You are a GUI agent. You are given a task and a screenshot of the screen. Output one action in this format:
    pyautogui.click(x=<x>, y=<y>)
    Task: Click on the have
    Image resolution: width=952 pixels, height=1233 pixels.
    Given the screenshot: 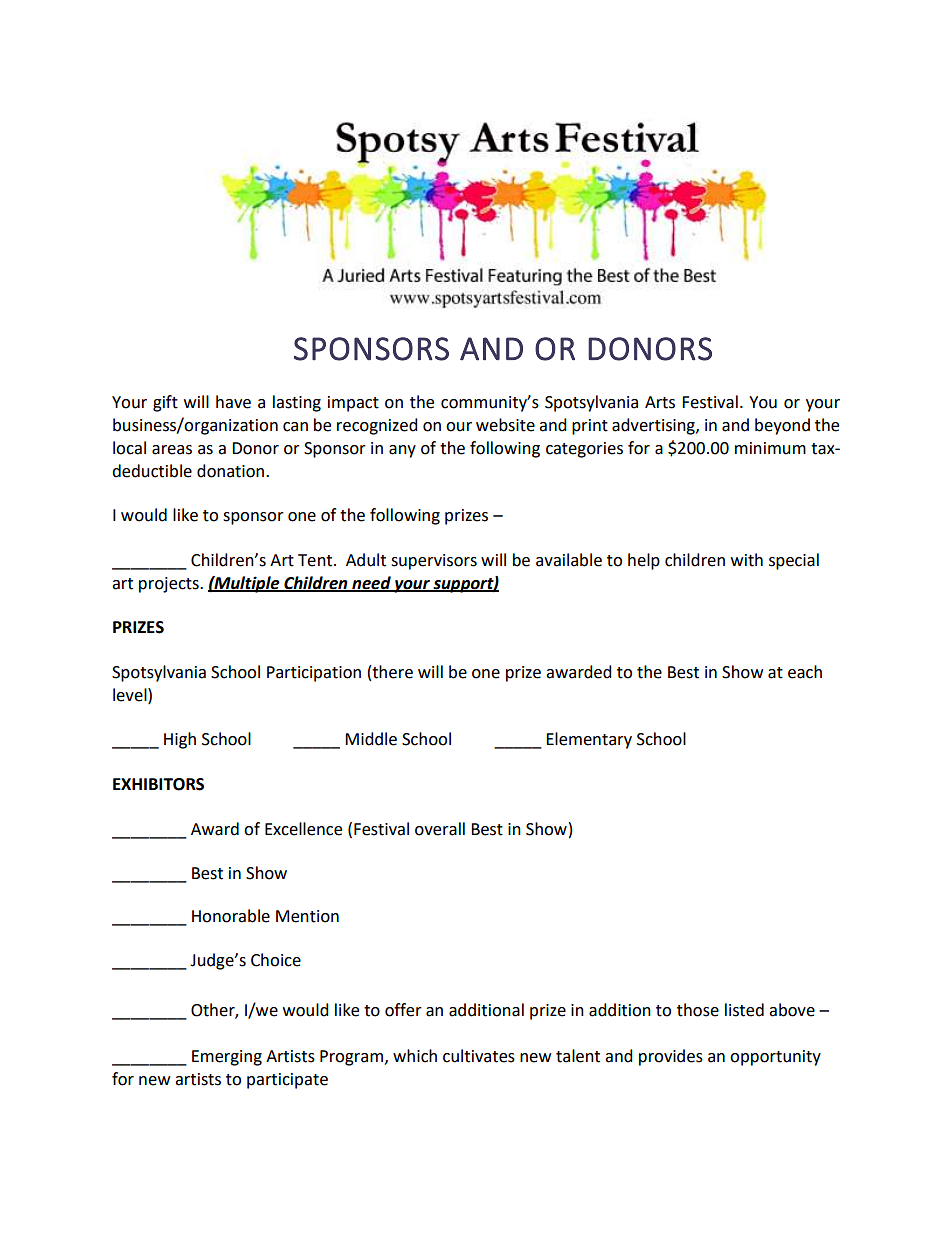 What is the action you would take?
    pyautogui.click(x=233, y=402)
